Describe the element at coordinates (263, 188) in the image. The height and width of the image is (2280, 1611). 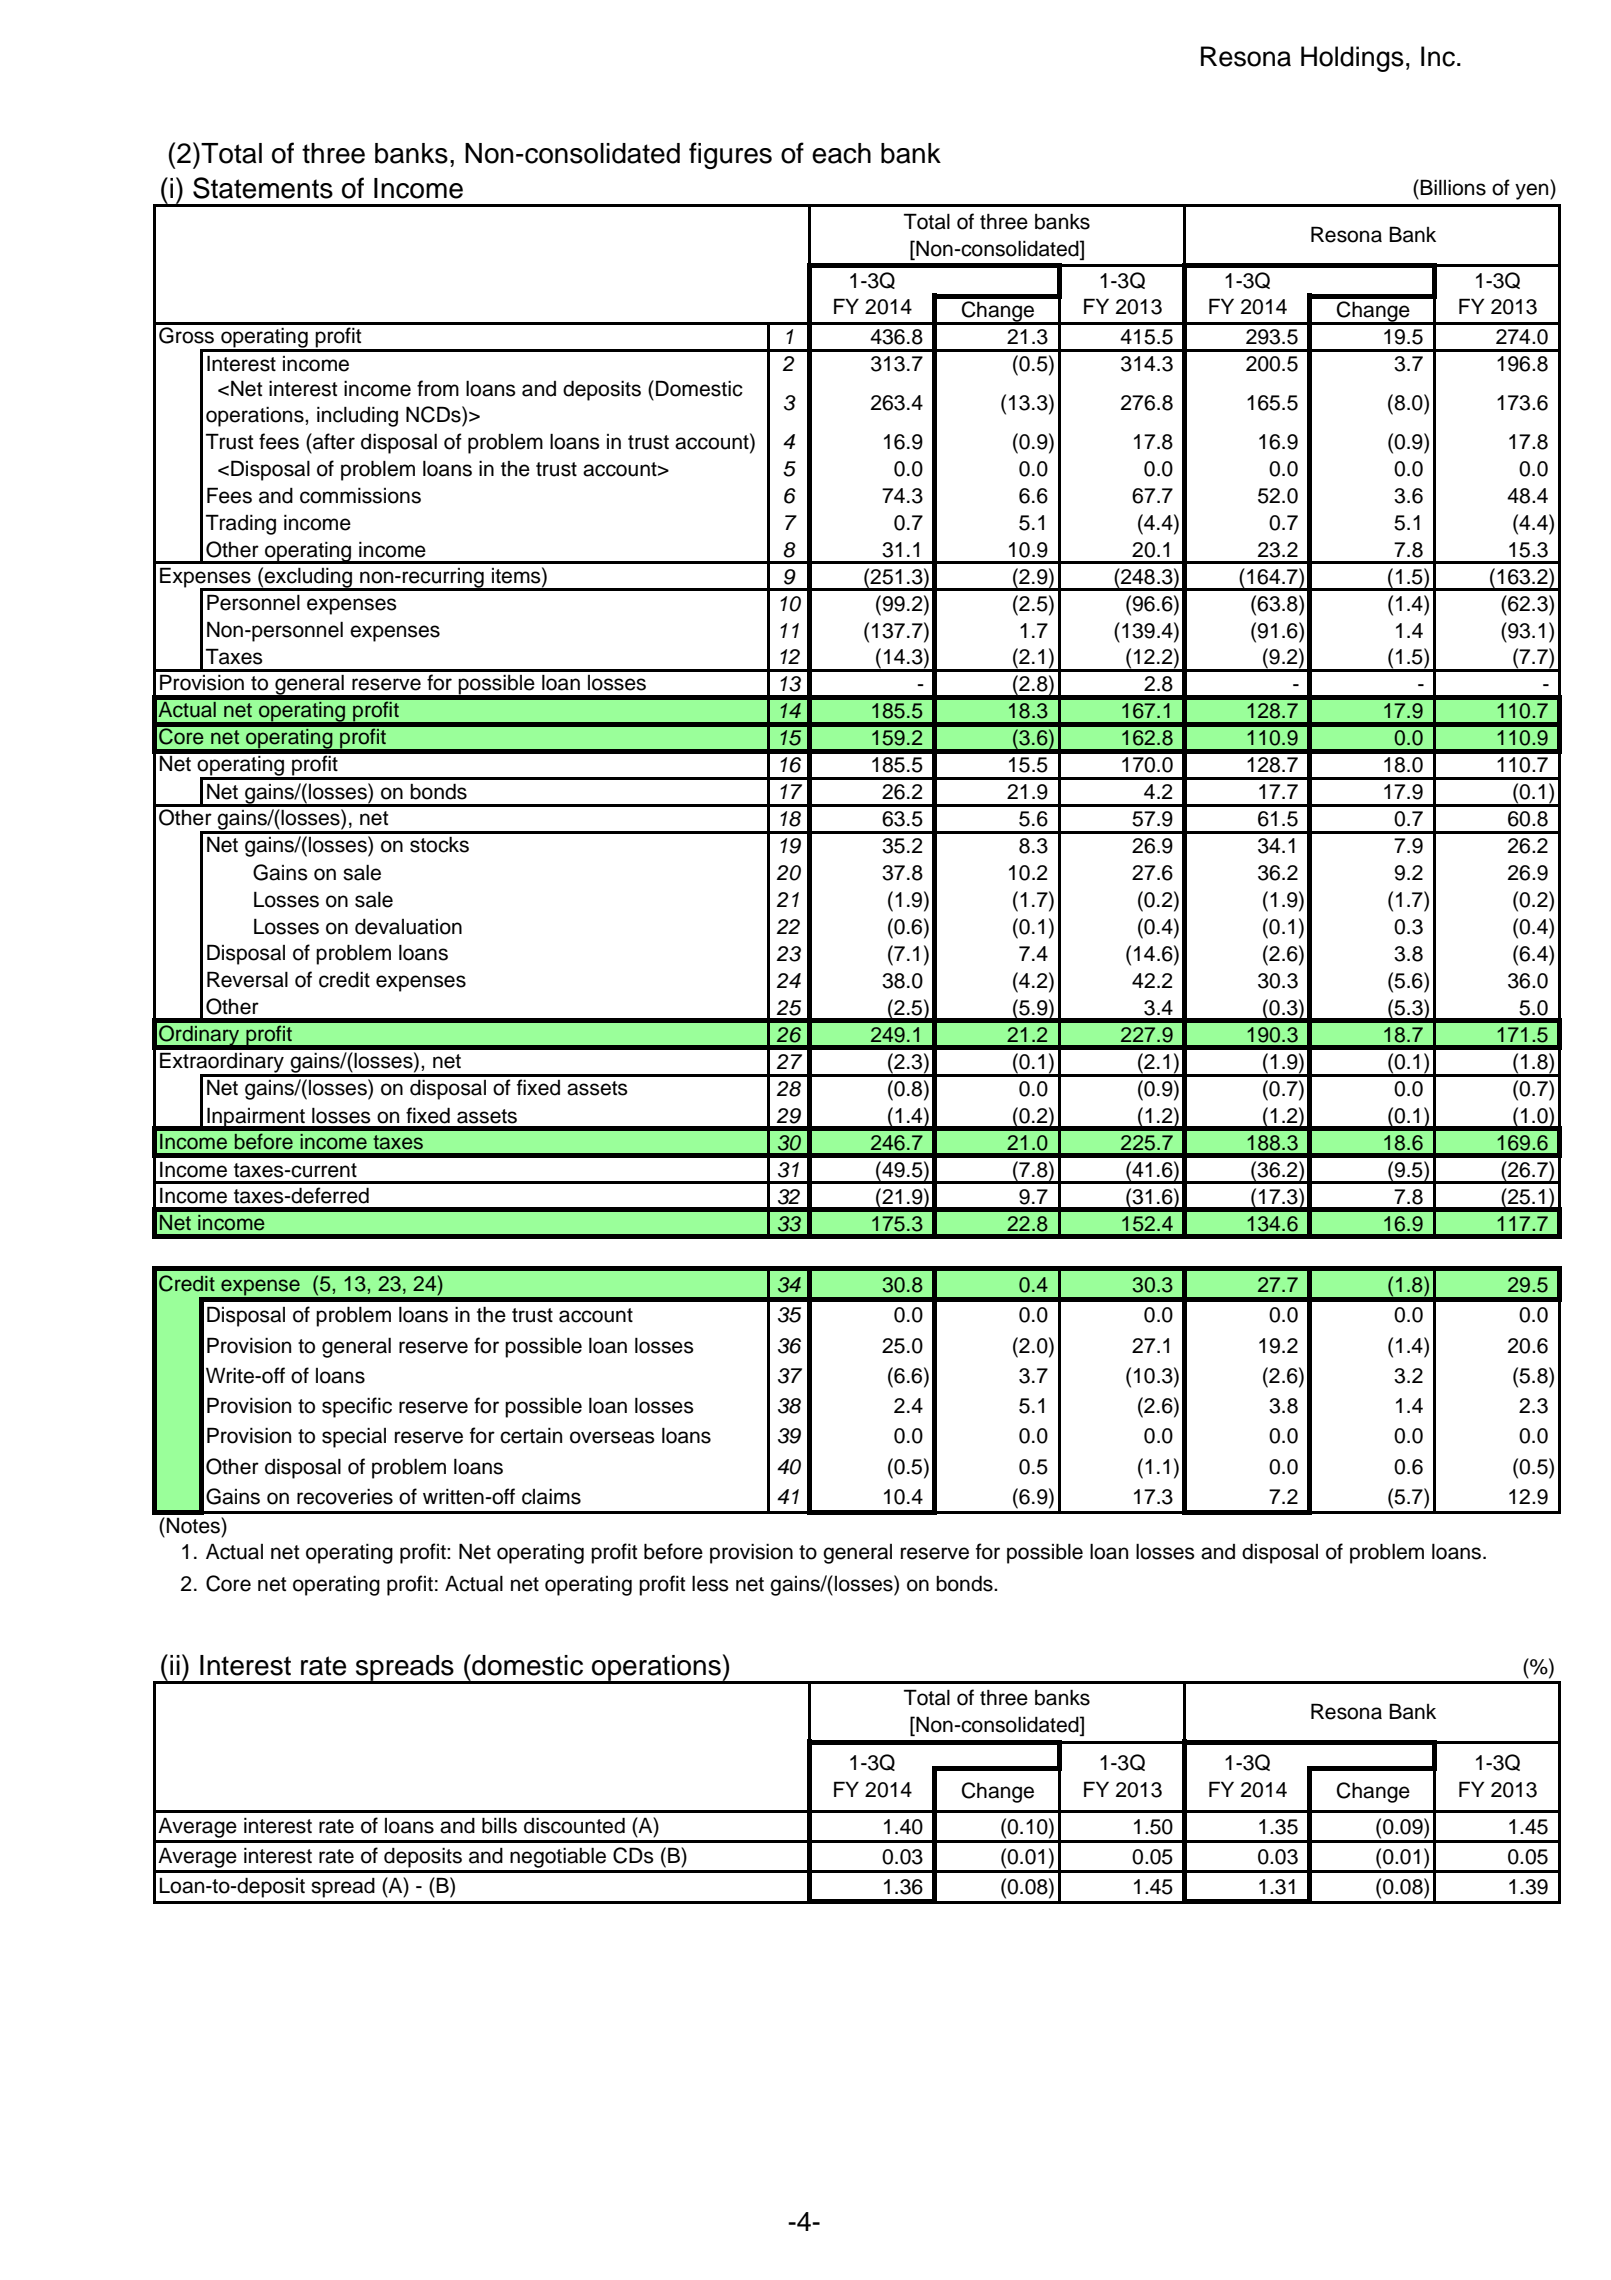
I see `Statements` at that location.
